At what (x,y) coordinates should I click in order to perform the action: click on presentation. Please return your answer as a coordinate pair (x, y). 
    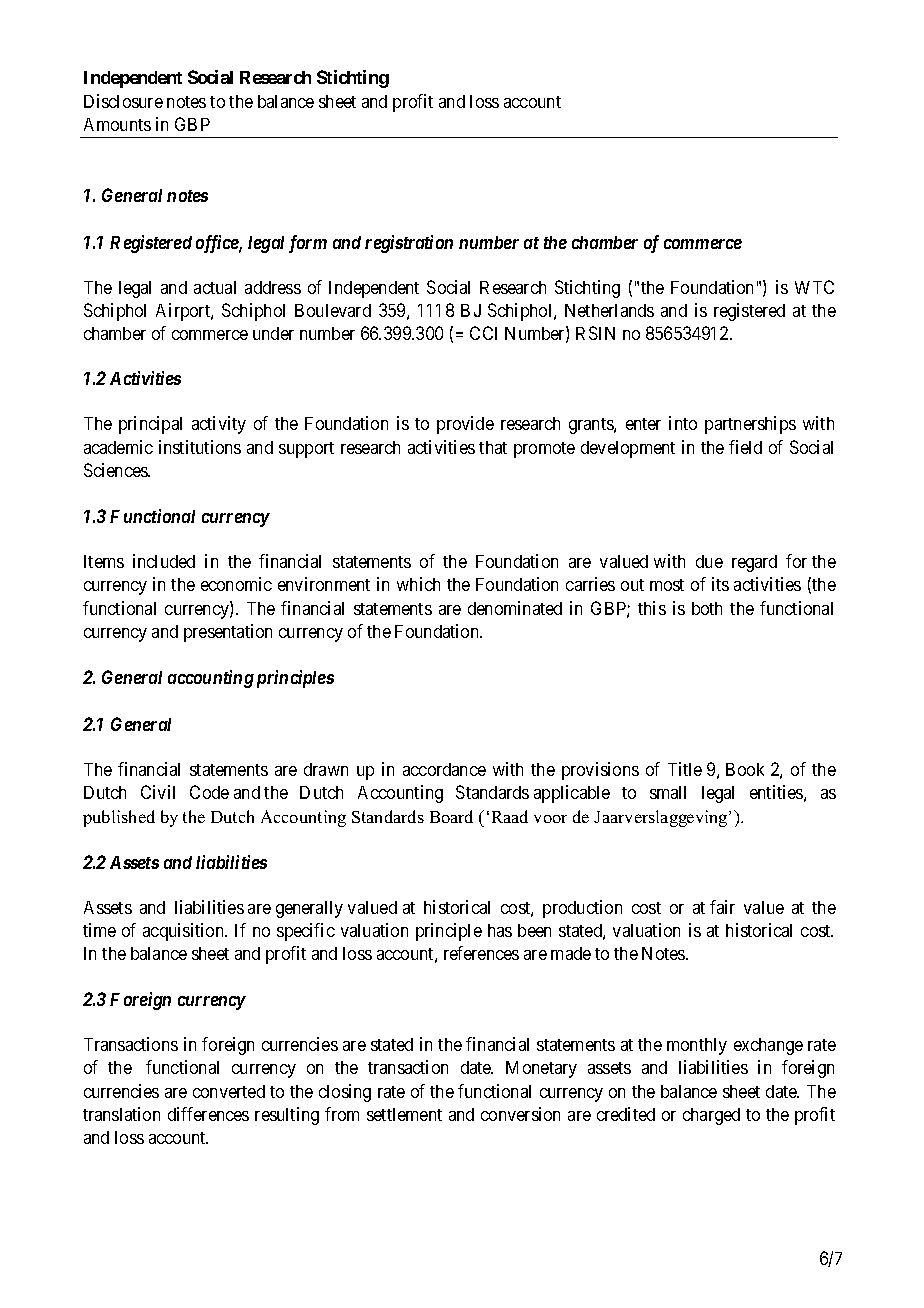
    Looking at the image, I should click on (228, 633).
